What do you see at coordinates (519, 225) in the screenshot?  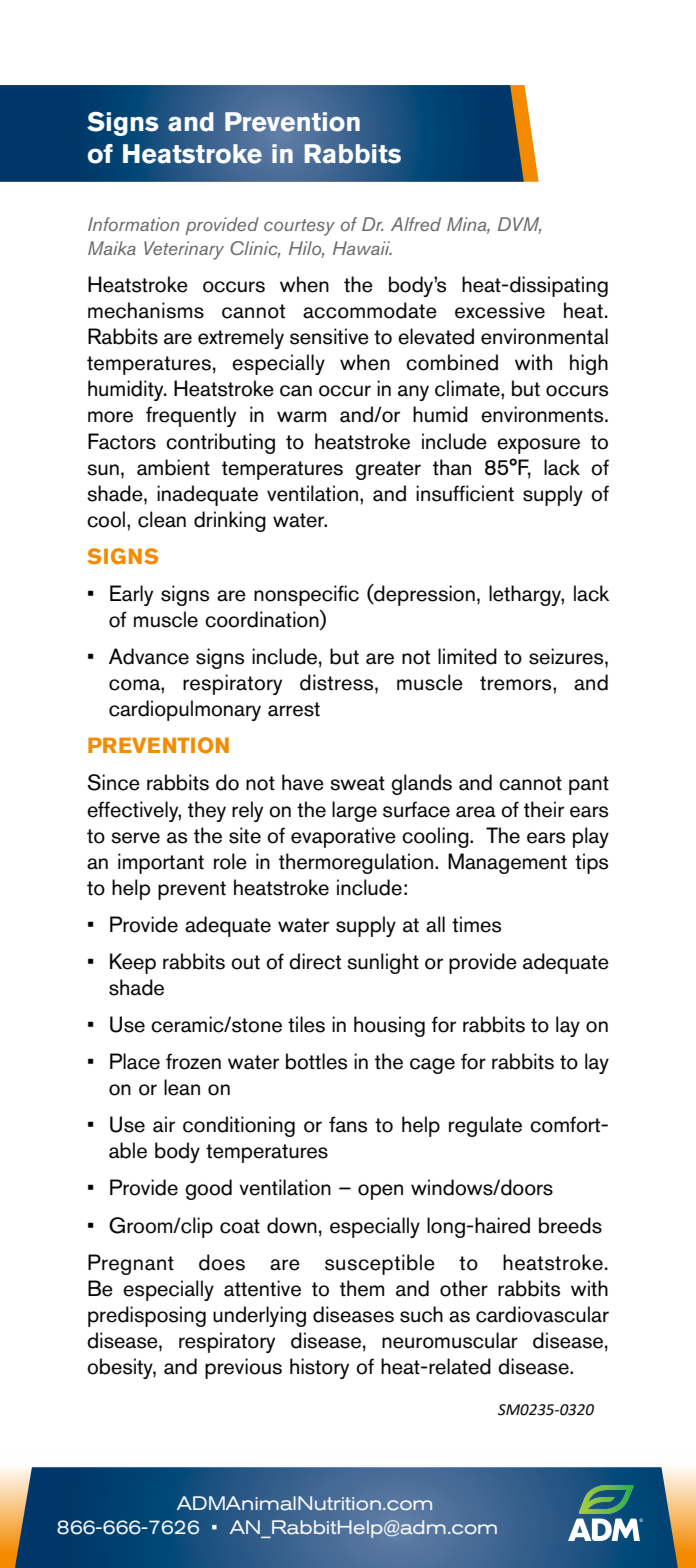 I see `DVM` at bounding box center [519, 225].
